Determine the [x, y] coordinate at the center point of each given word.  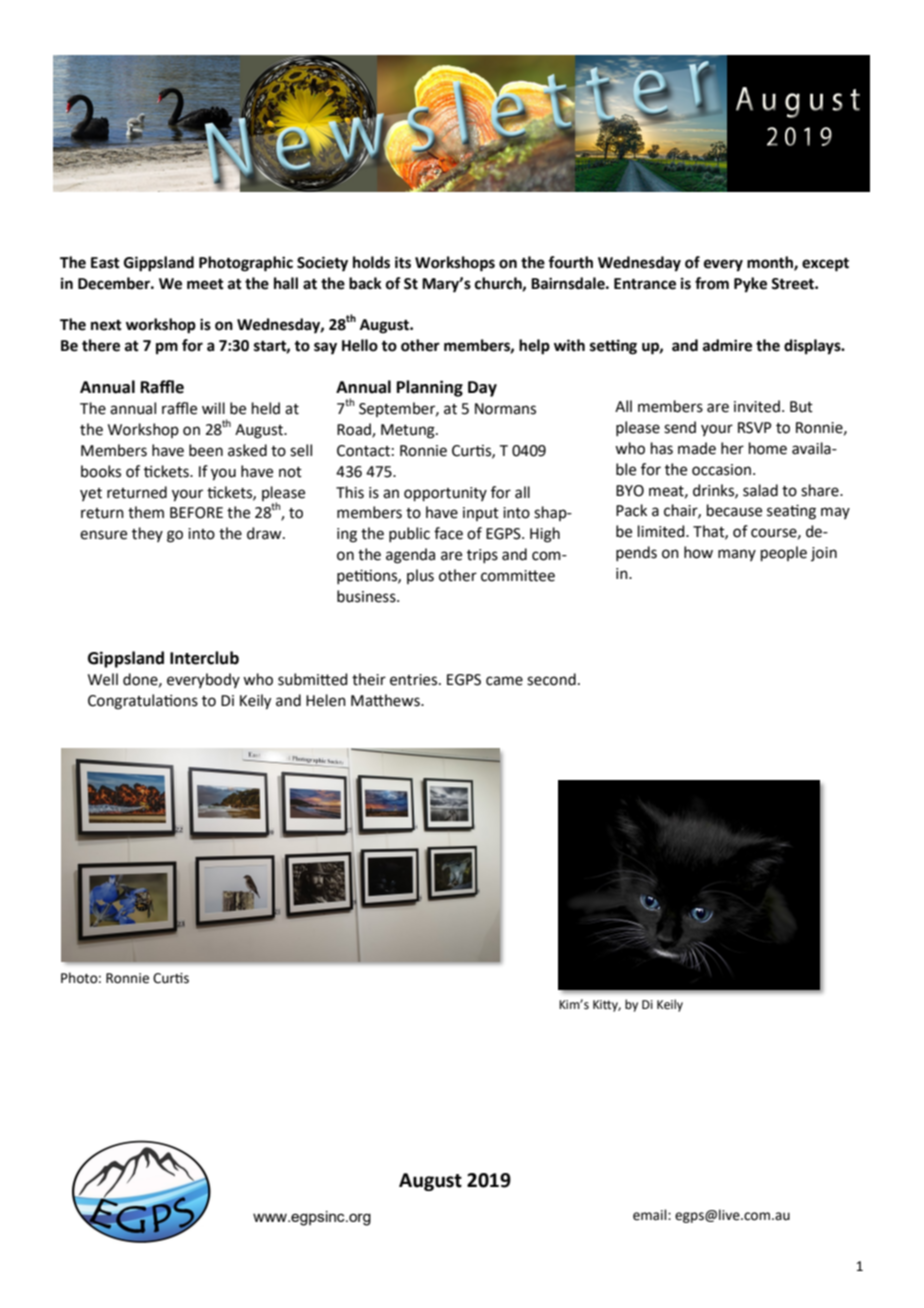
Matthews [386, 700]
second [551, 679]
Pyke [750, 285]
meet [205, 284]
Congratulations [143, 702]
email [651, 1215]
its [403, 262]
